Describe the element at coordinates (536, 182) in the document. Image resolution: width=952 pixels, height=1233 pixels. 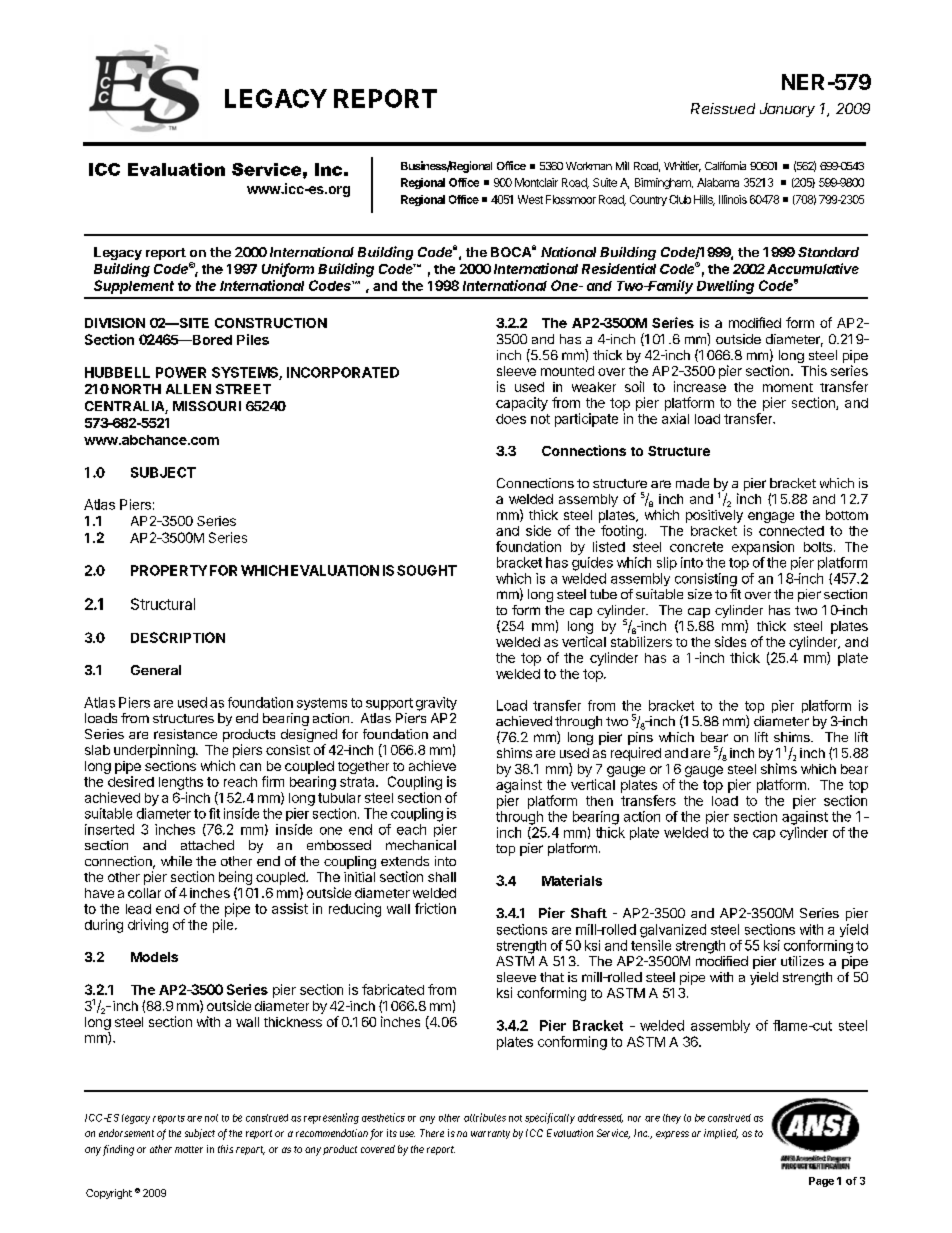
I see `Montclair` at that location.
